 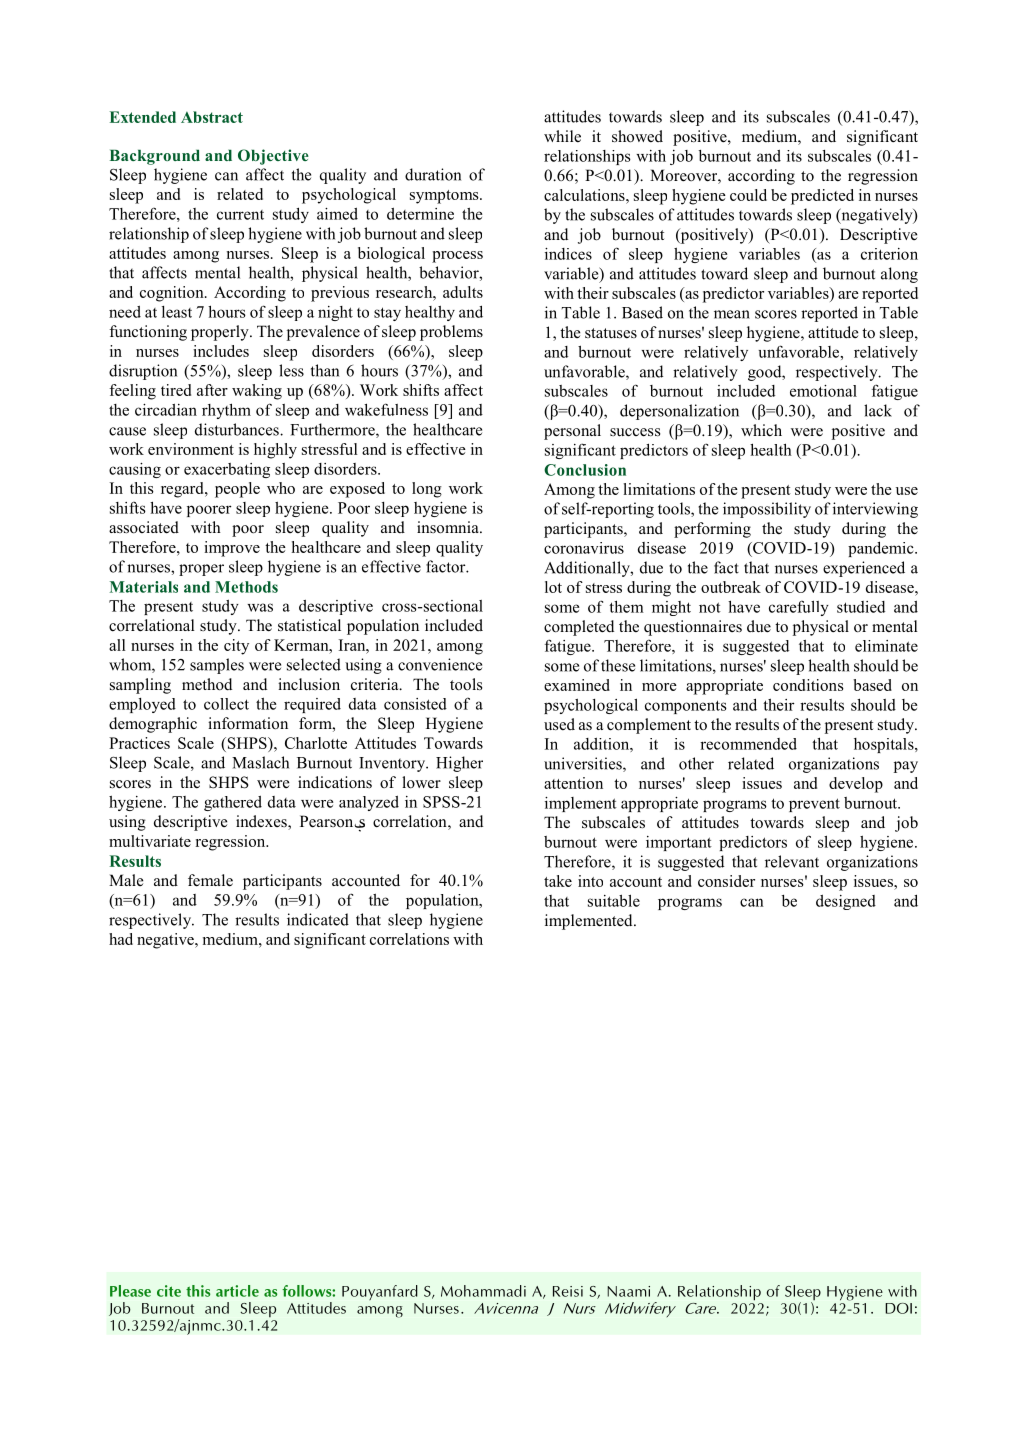 What do you see at coordinates (822, 197) in the document?
I see `predicted` at bounding box center [822, 197].
